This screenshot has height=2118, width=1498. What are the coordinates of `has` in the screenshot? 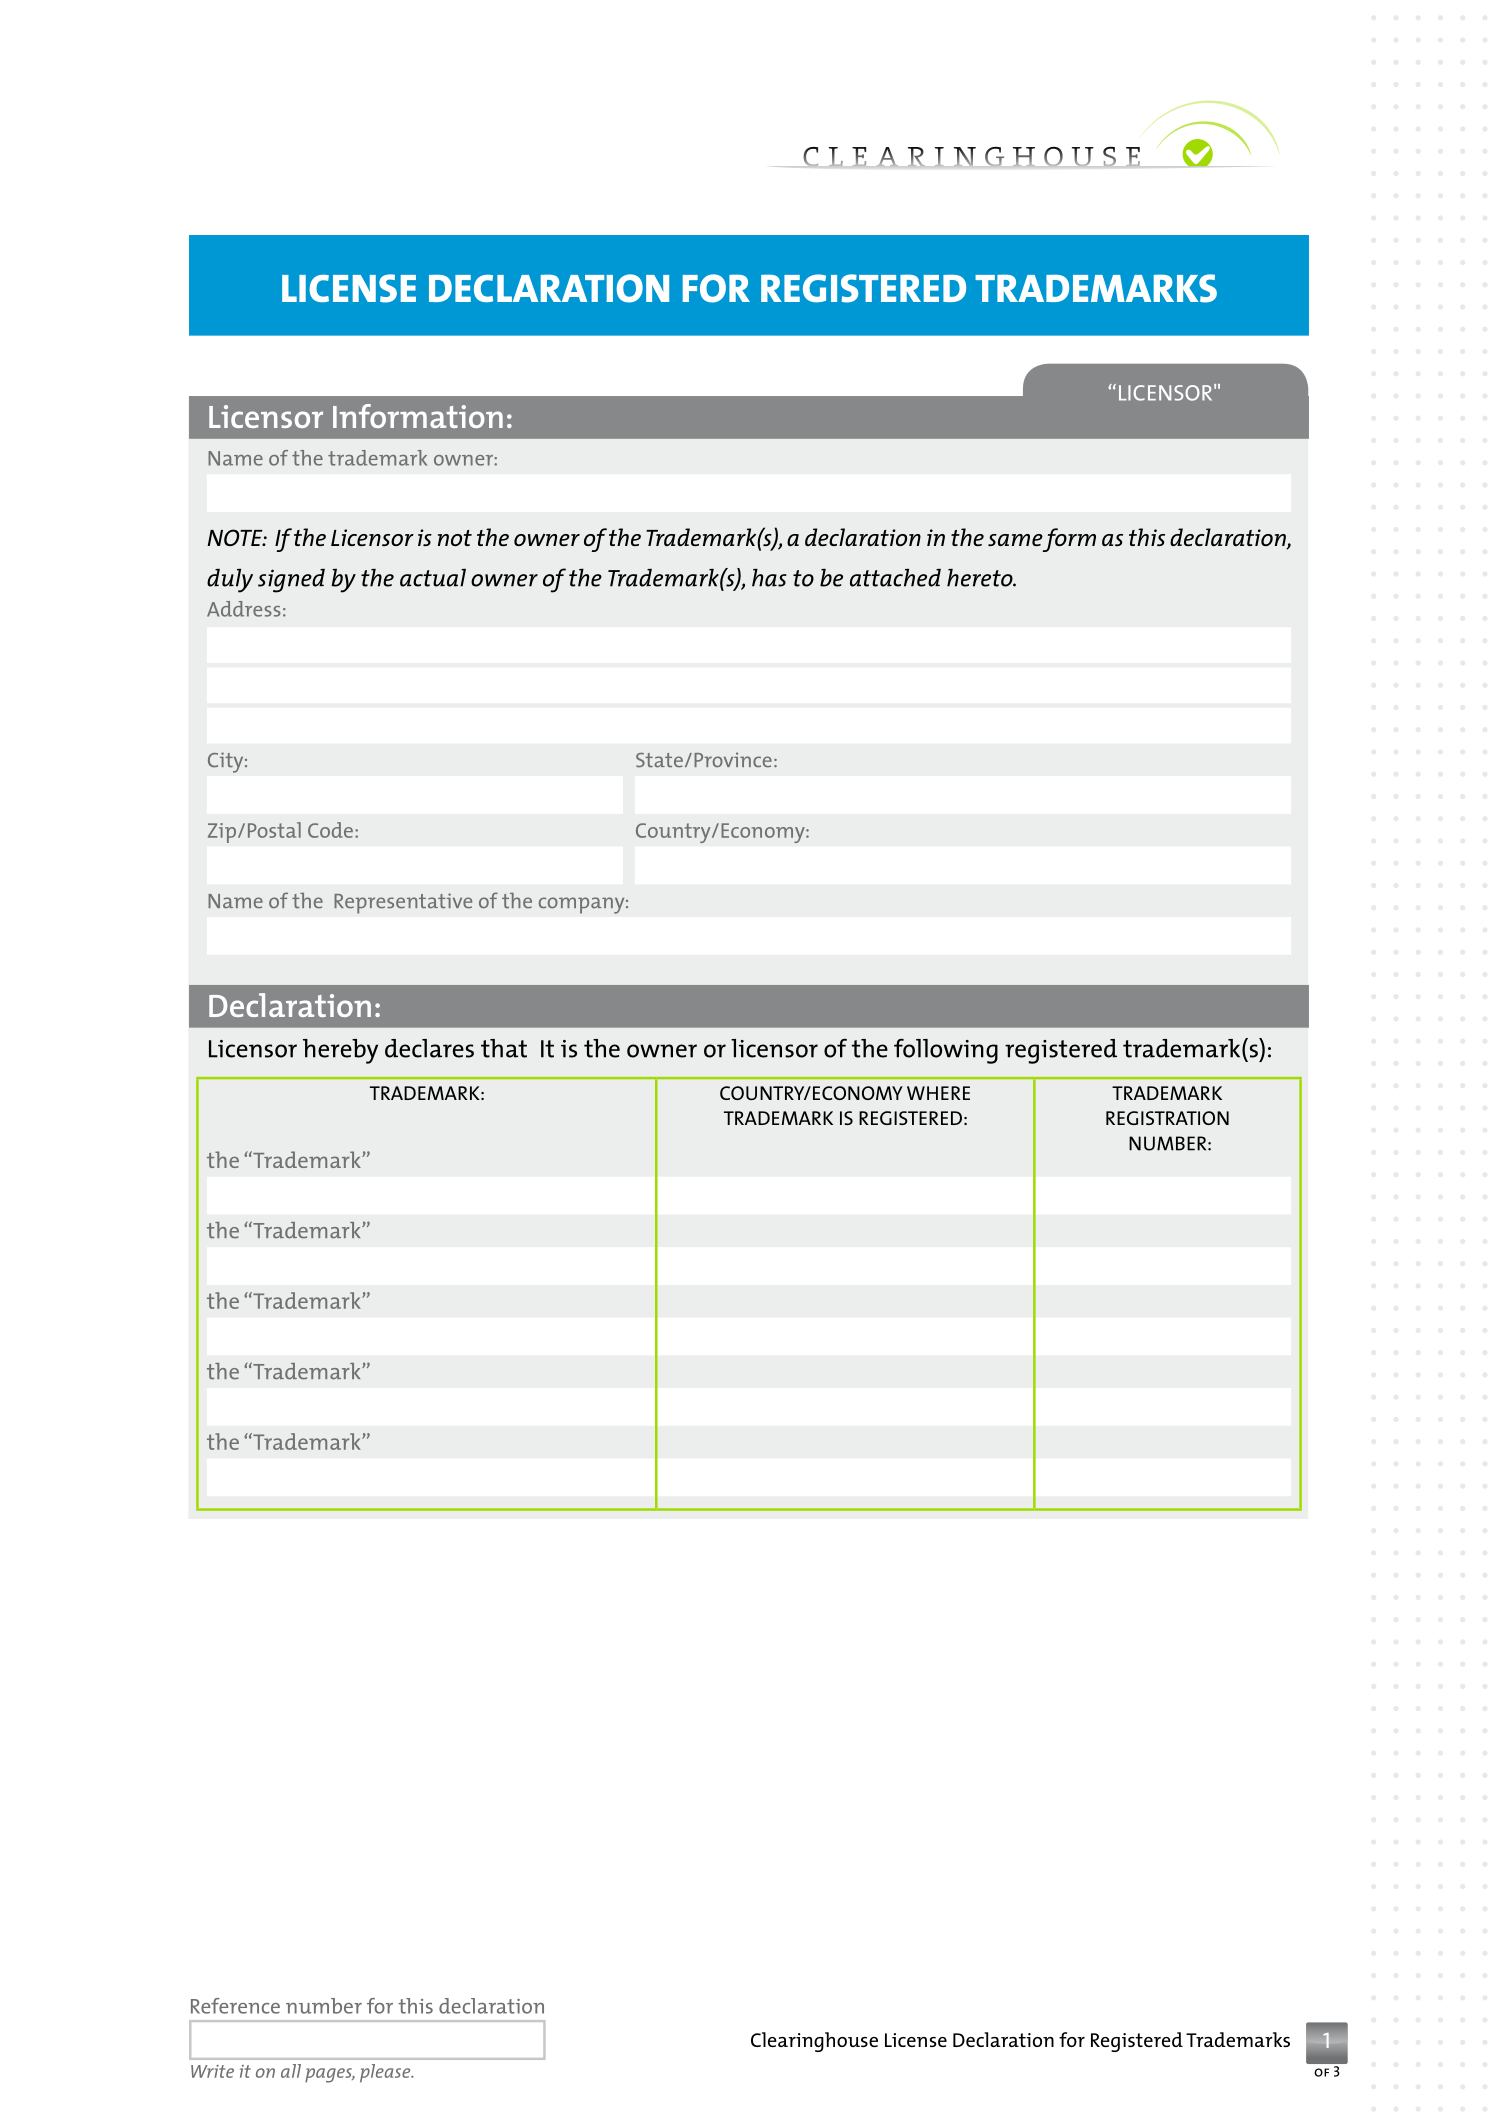 It's located at (769, 578).
